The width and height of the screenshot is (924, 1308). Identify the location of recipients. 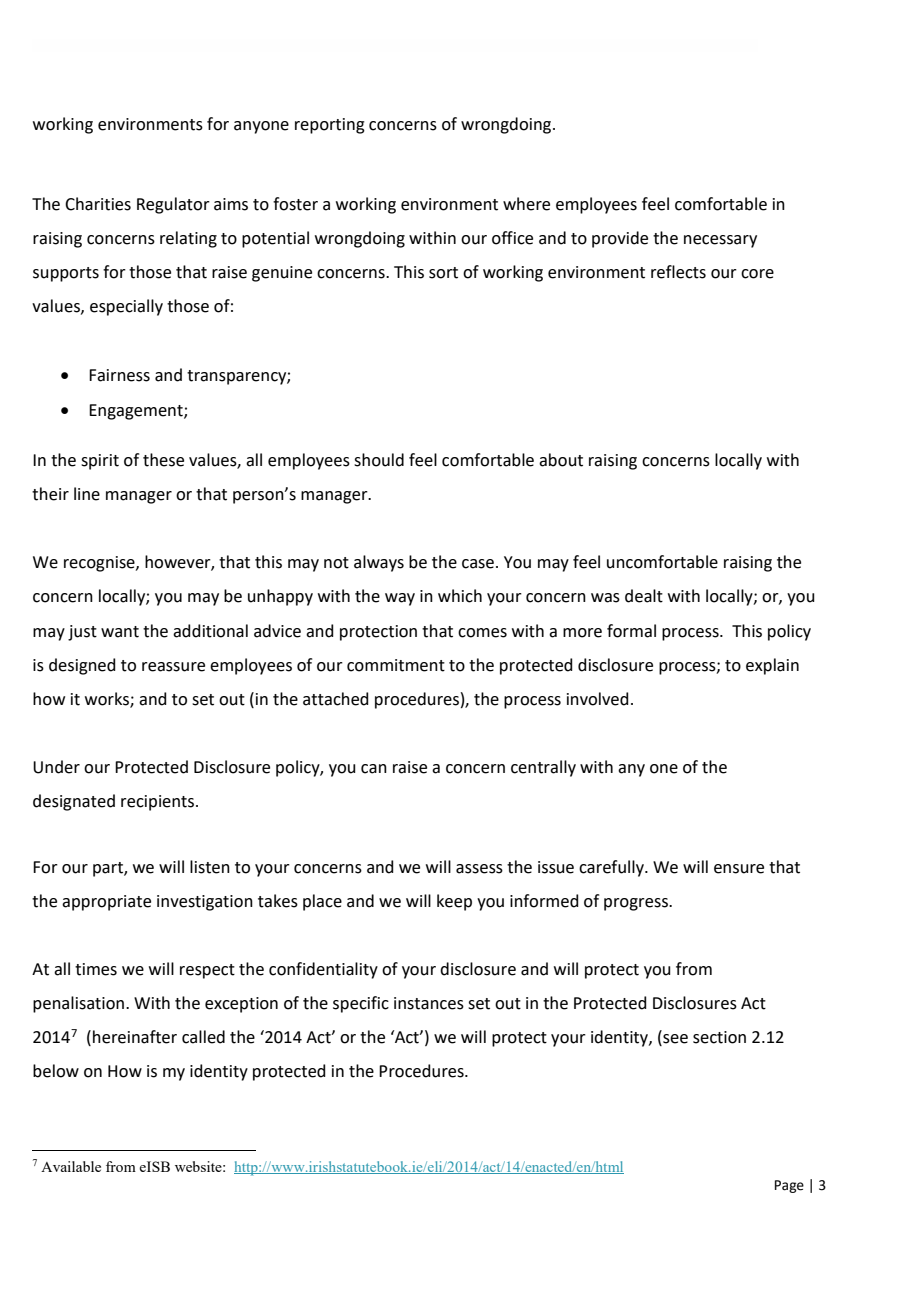
(159, 803).
